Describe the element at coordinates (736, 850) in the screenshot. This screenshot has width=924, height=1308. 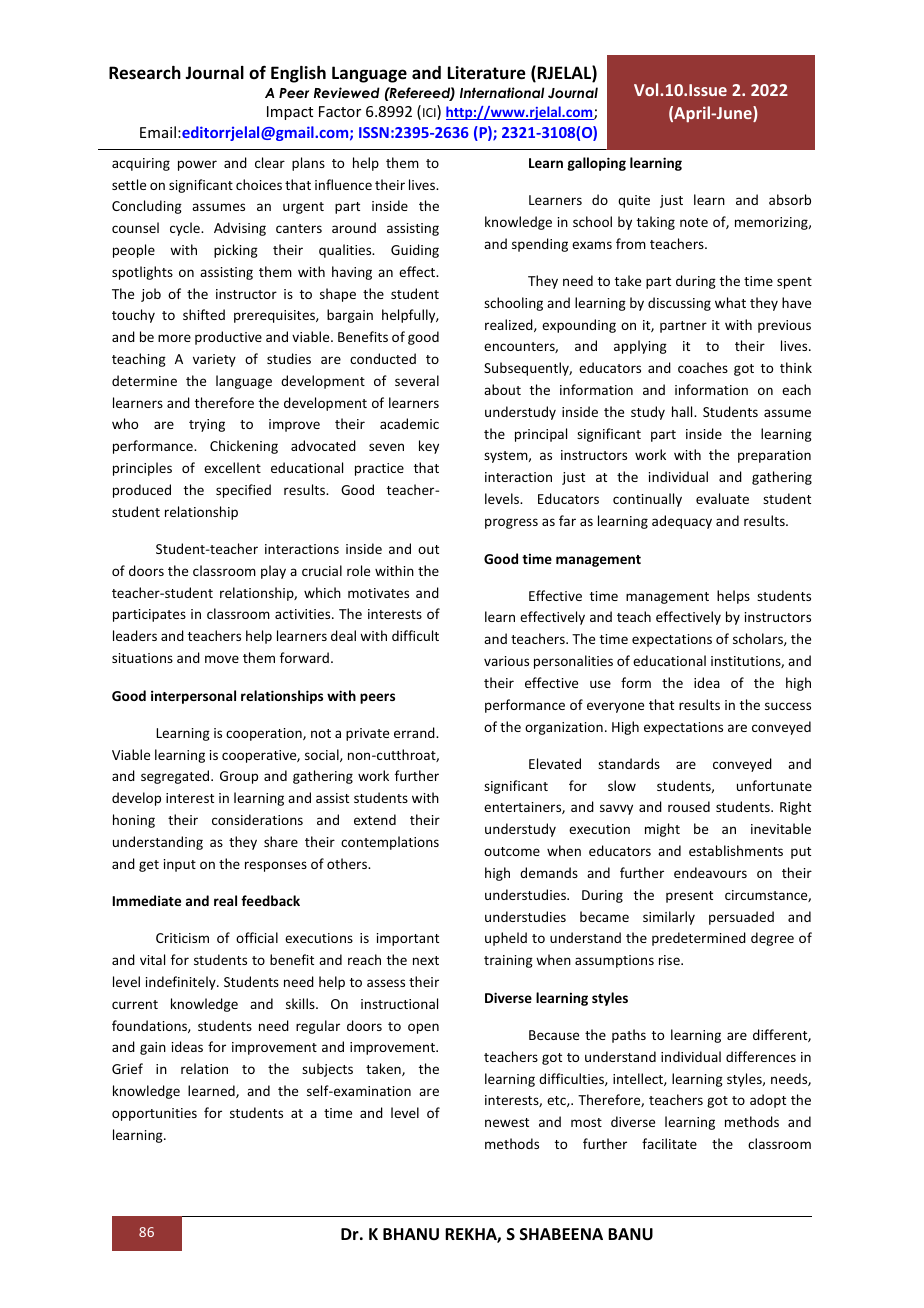
I see `establishments` at that location.
